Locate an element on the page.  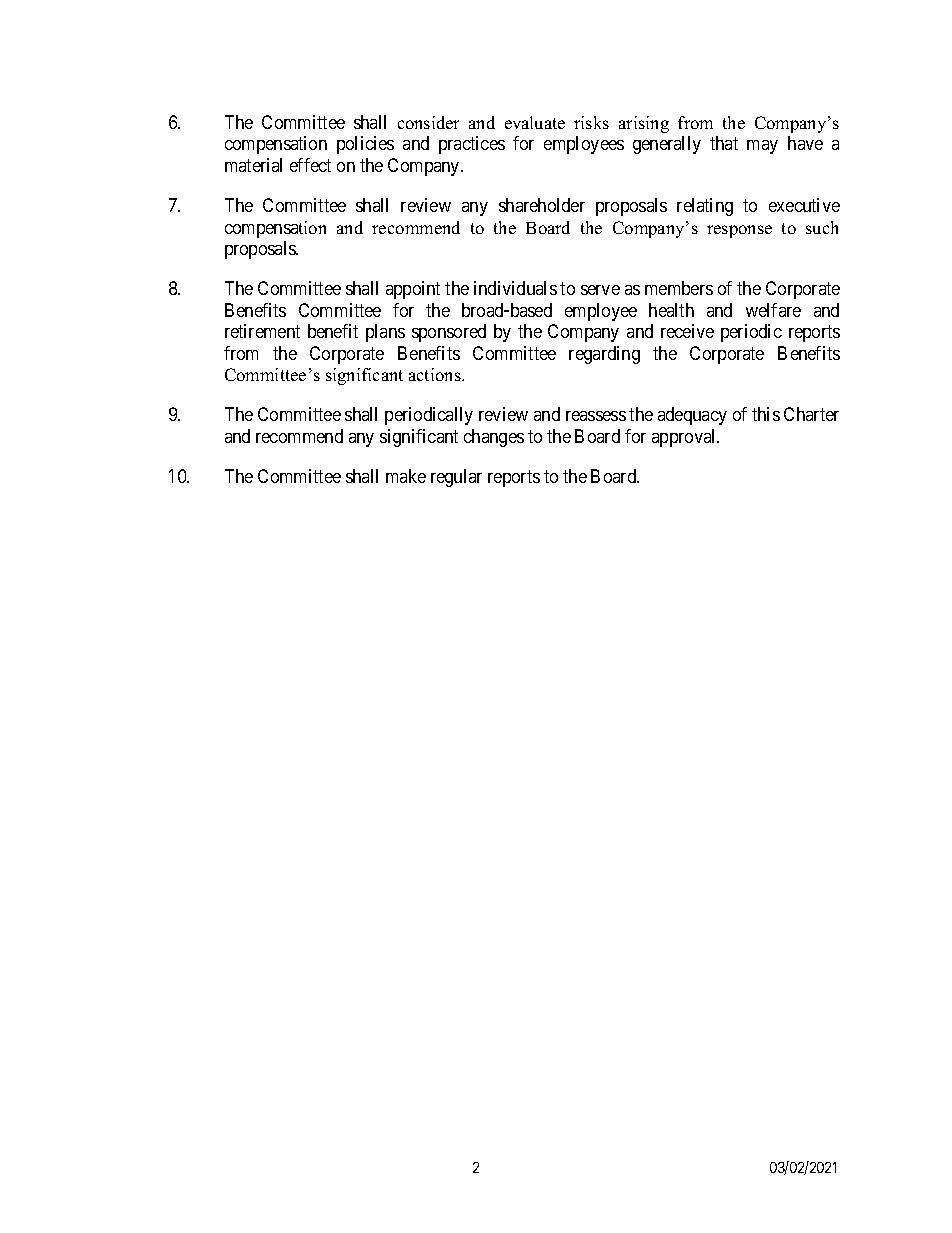
appoint is located at coordinates (413, 290).
